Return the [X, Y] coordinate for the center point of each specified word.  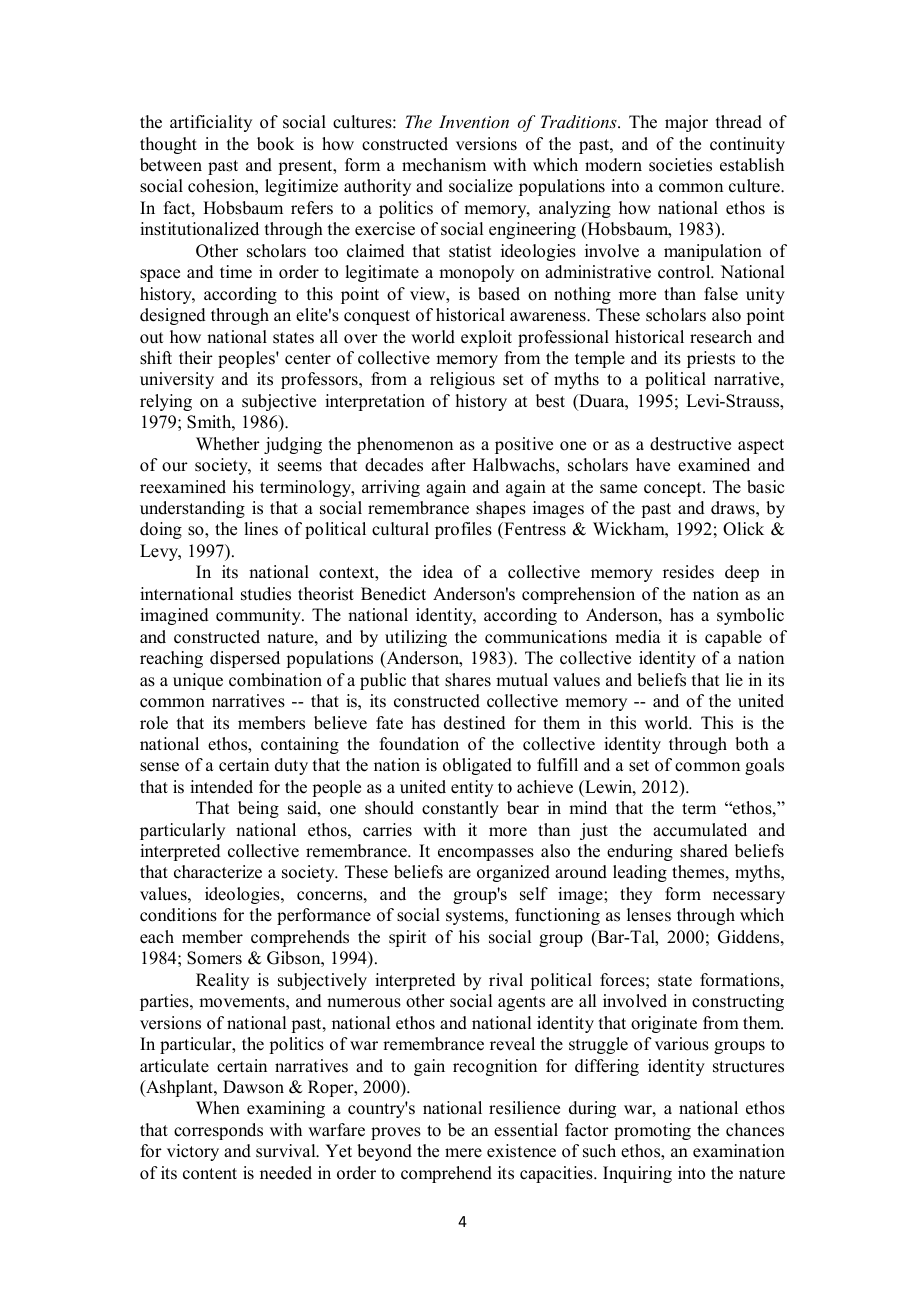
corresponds [218, 1131]
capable [733, 638]
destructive [690, 444]
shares [468, 680]
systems [476, 917]
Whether [228, 444]
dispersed [245, 659]
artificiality [211, 123]
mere [463, 1153]
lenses [649, 915]
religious [462, 380]
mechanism [444, 165]
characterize [218, 872]
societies [680, 165]
